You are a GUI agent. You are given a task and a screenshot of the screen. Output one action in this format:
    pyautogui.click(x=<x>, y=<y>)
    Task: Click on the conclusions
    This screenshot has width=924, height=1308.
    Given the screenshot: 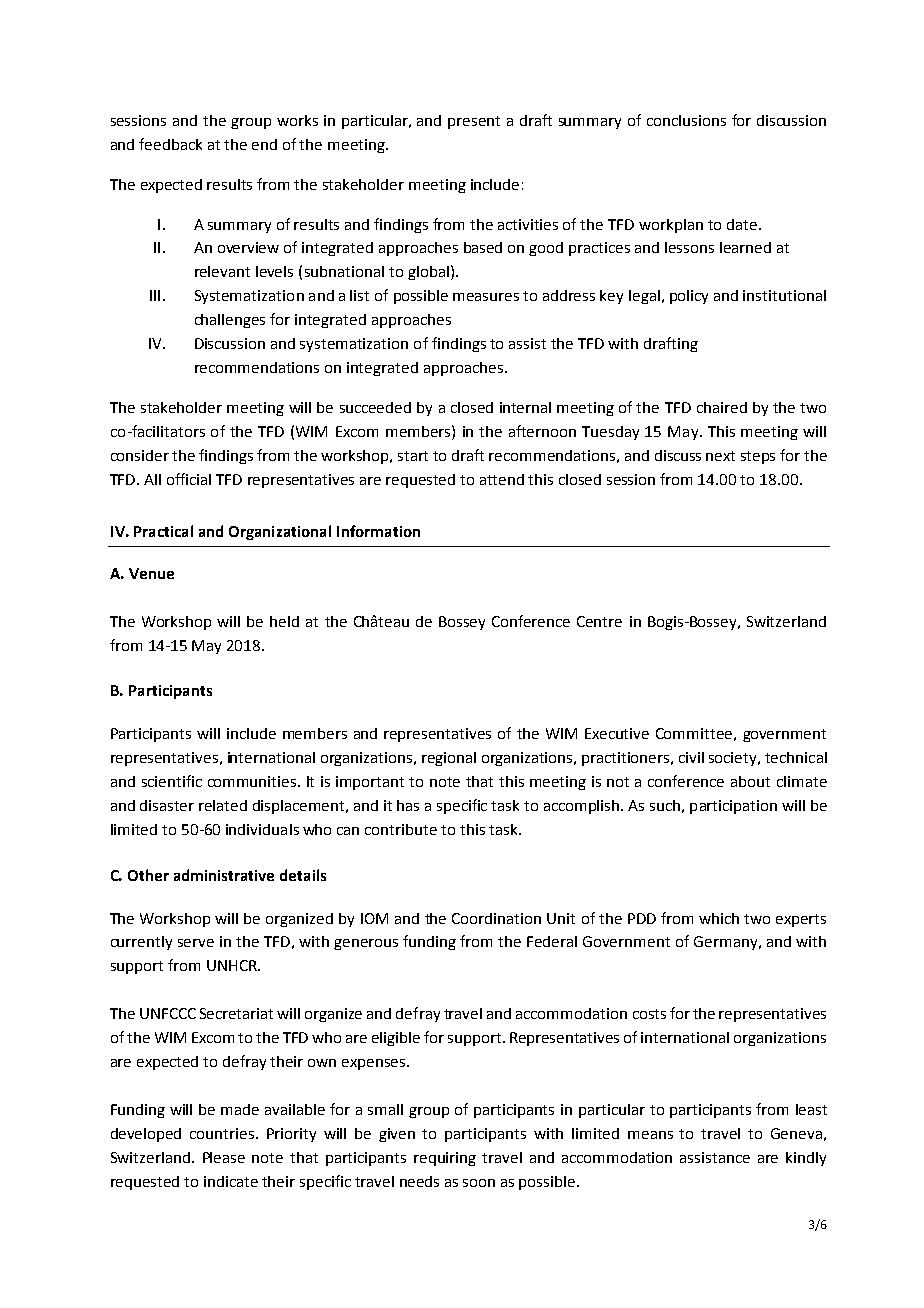 What is the action you would take?
    pyautogui.click(x=686, y=120)
